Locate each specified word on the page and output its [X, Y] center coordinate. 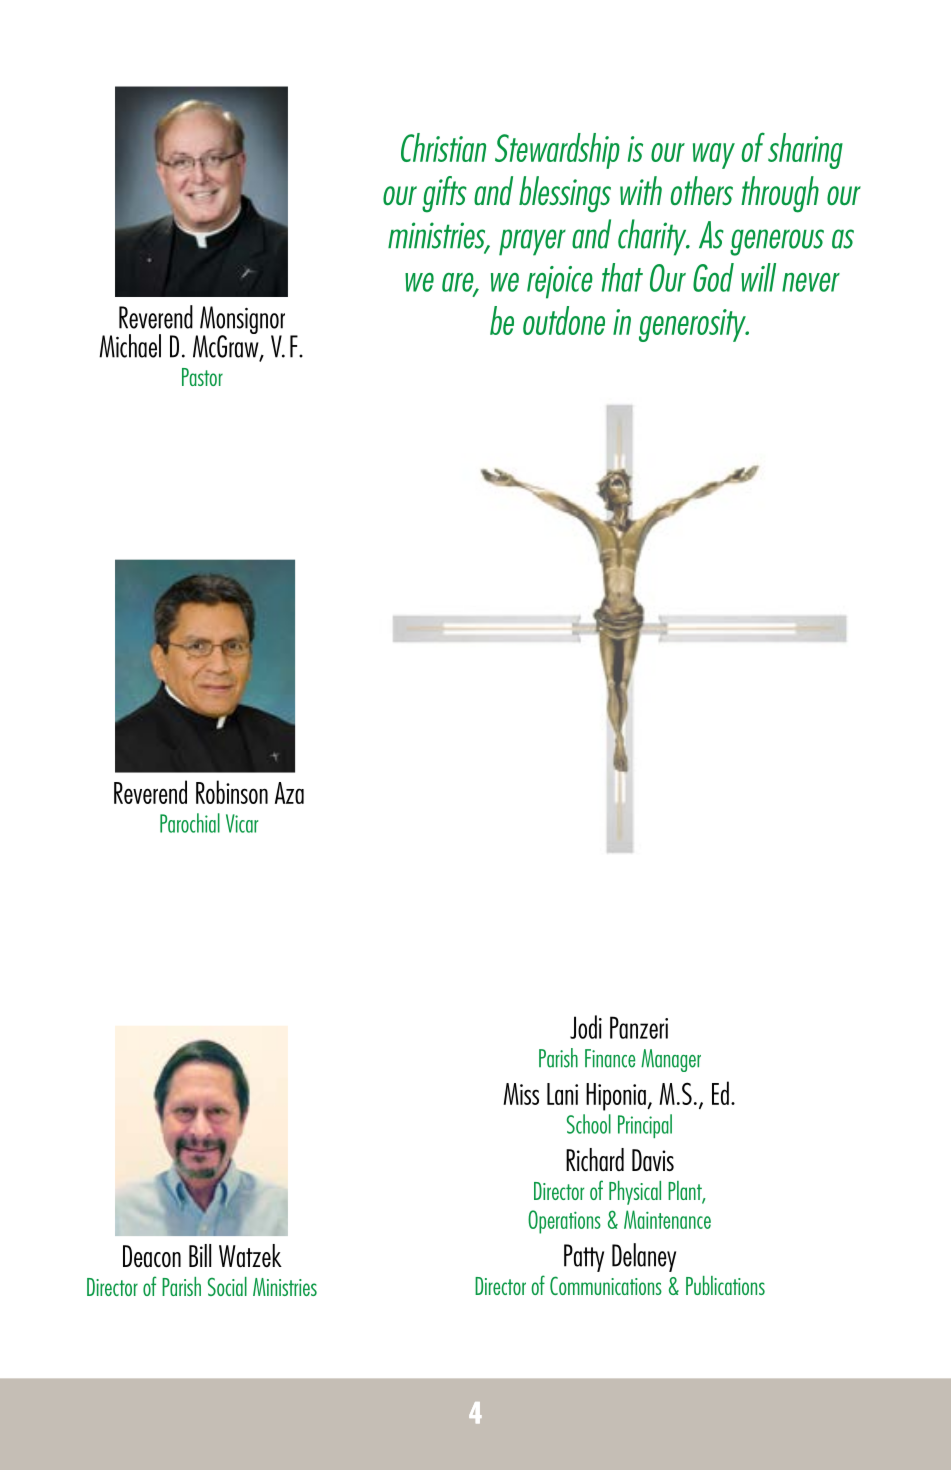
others [702, 190]
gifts [444, 194]
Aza [289, 793]
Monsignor [242, 321]
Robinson [232, 792]
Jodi [586, 1027]
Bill [200, 1255]
